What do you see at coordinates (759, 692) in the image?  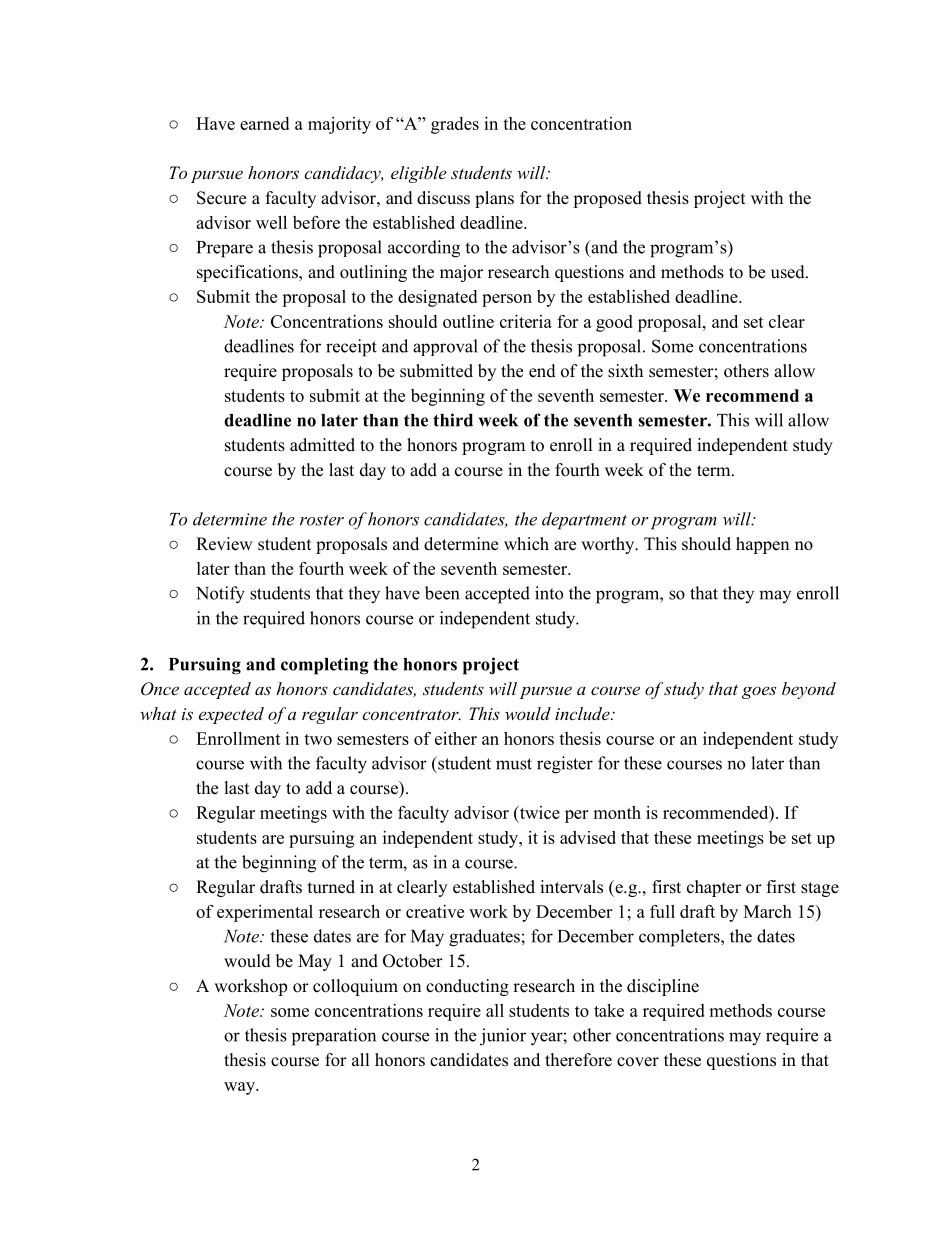 I see `goes` at bounding box center [759, 692].
